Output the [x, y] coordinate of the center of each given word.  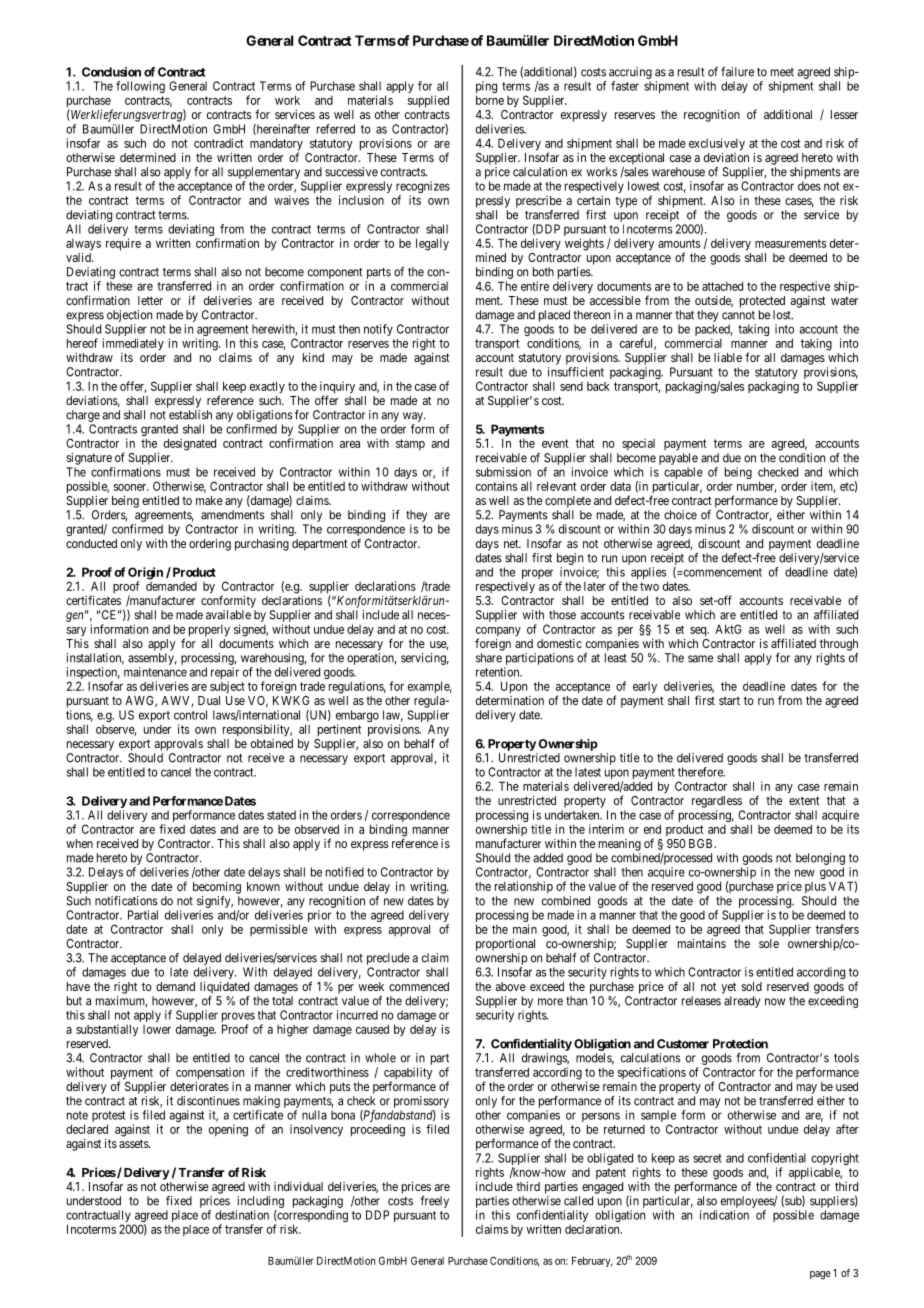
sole [769, 943]
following [140, 87]
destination [242, 1215]
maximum [121, 1002]
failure [737, 72]
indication [724, 1215]
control [190, 715]
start [729, 701]
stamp [410, 444]
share [489, 658]
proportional [505, 945]
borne [490, 100]
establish [190, 415]
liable [728, 357]
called [578, 1201]
